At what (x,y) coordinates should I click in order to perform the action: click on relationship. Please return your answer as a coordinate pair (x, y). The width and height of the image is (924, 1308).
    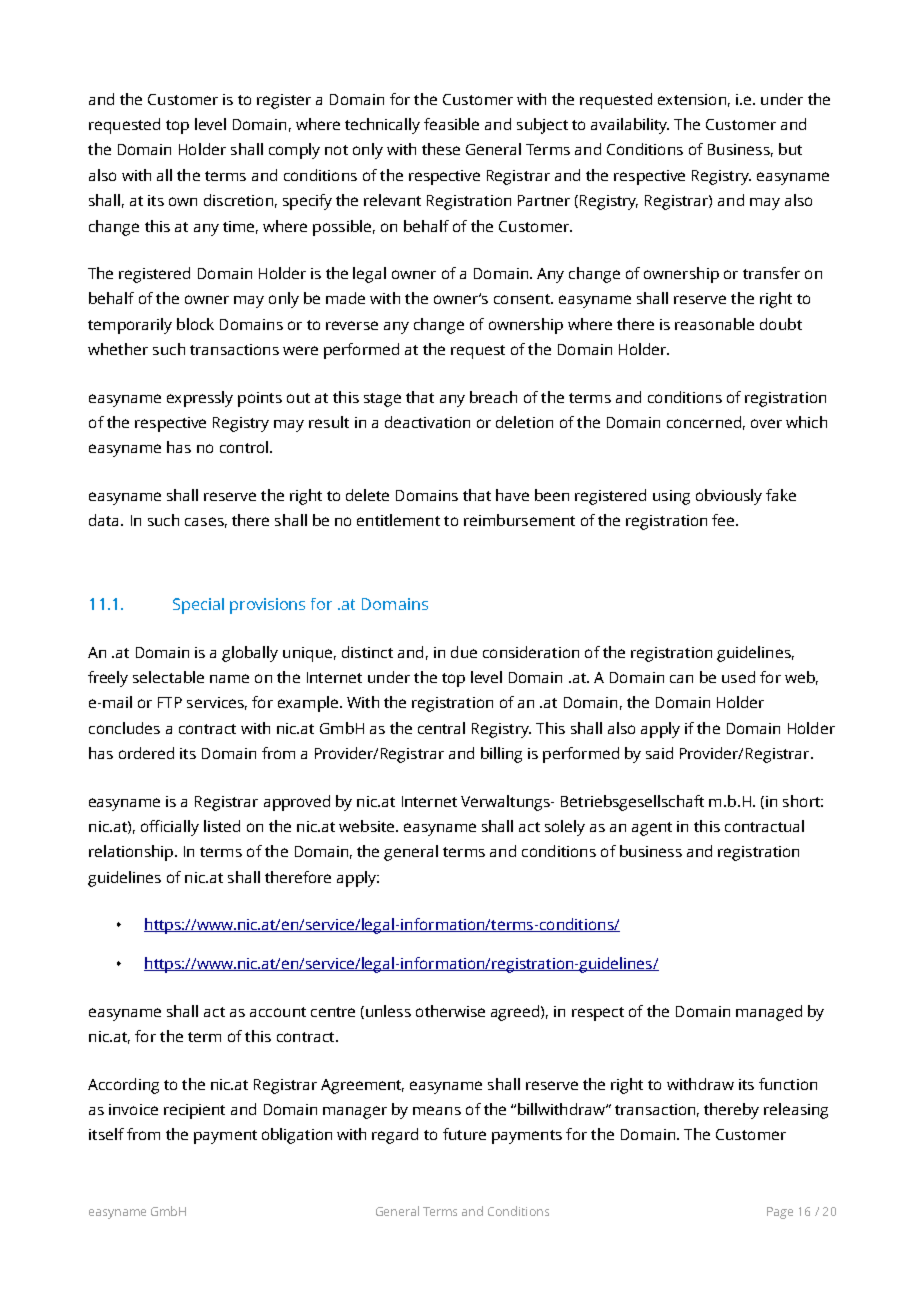
    Looking at the image, I should click on (132, 853).
